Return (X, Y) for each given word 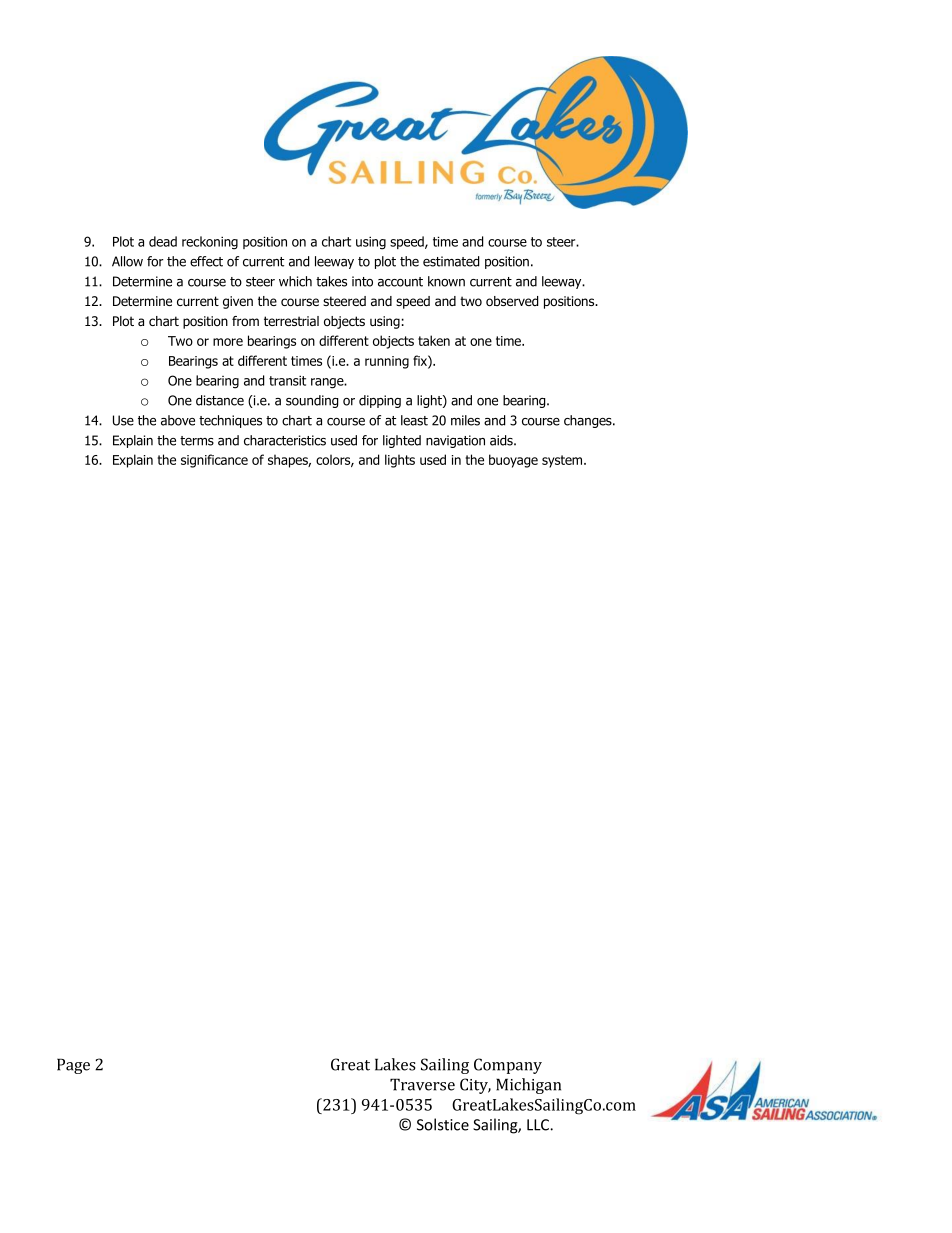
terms (197, 441)
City (475, 1086)
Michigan (528, 1086)
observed (512, 301)
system (563, 461)
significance (214, 461)
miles (465, 420)
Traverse (422, 1084)
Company (508, 1066)
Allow (127, 261)
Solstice (443, 1124)
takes (331, 281)
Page (73, 1066)
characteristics (285, 440)
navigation (455, 441)
